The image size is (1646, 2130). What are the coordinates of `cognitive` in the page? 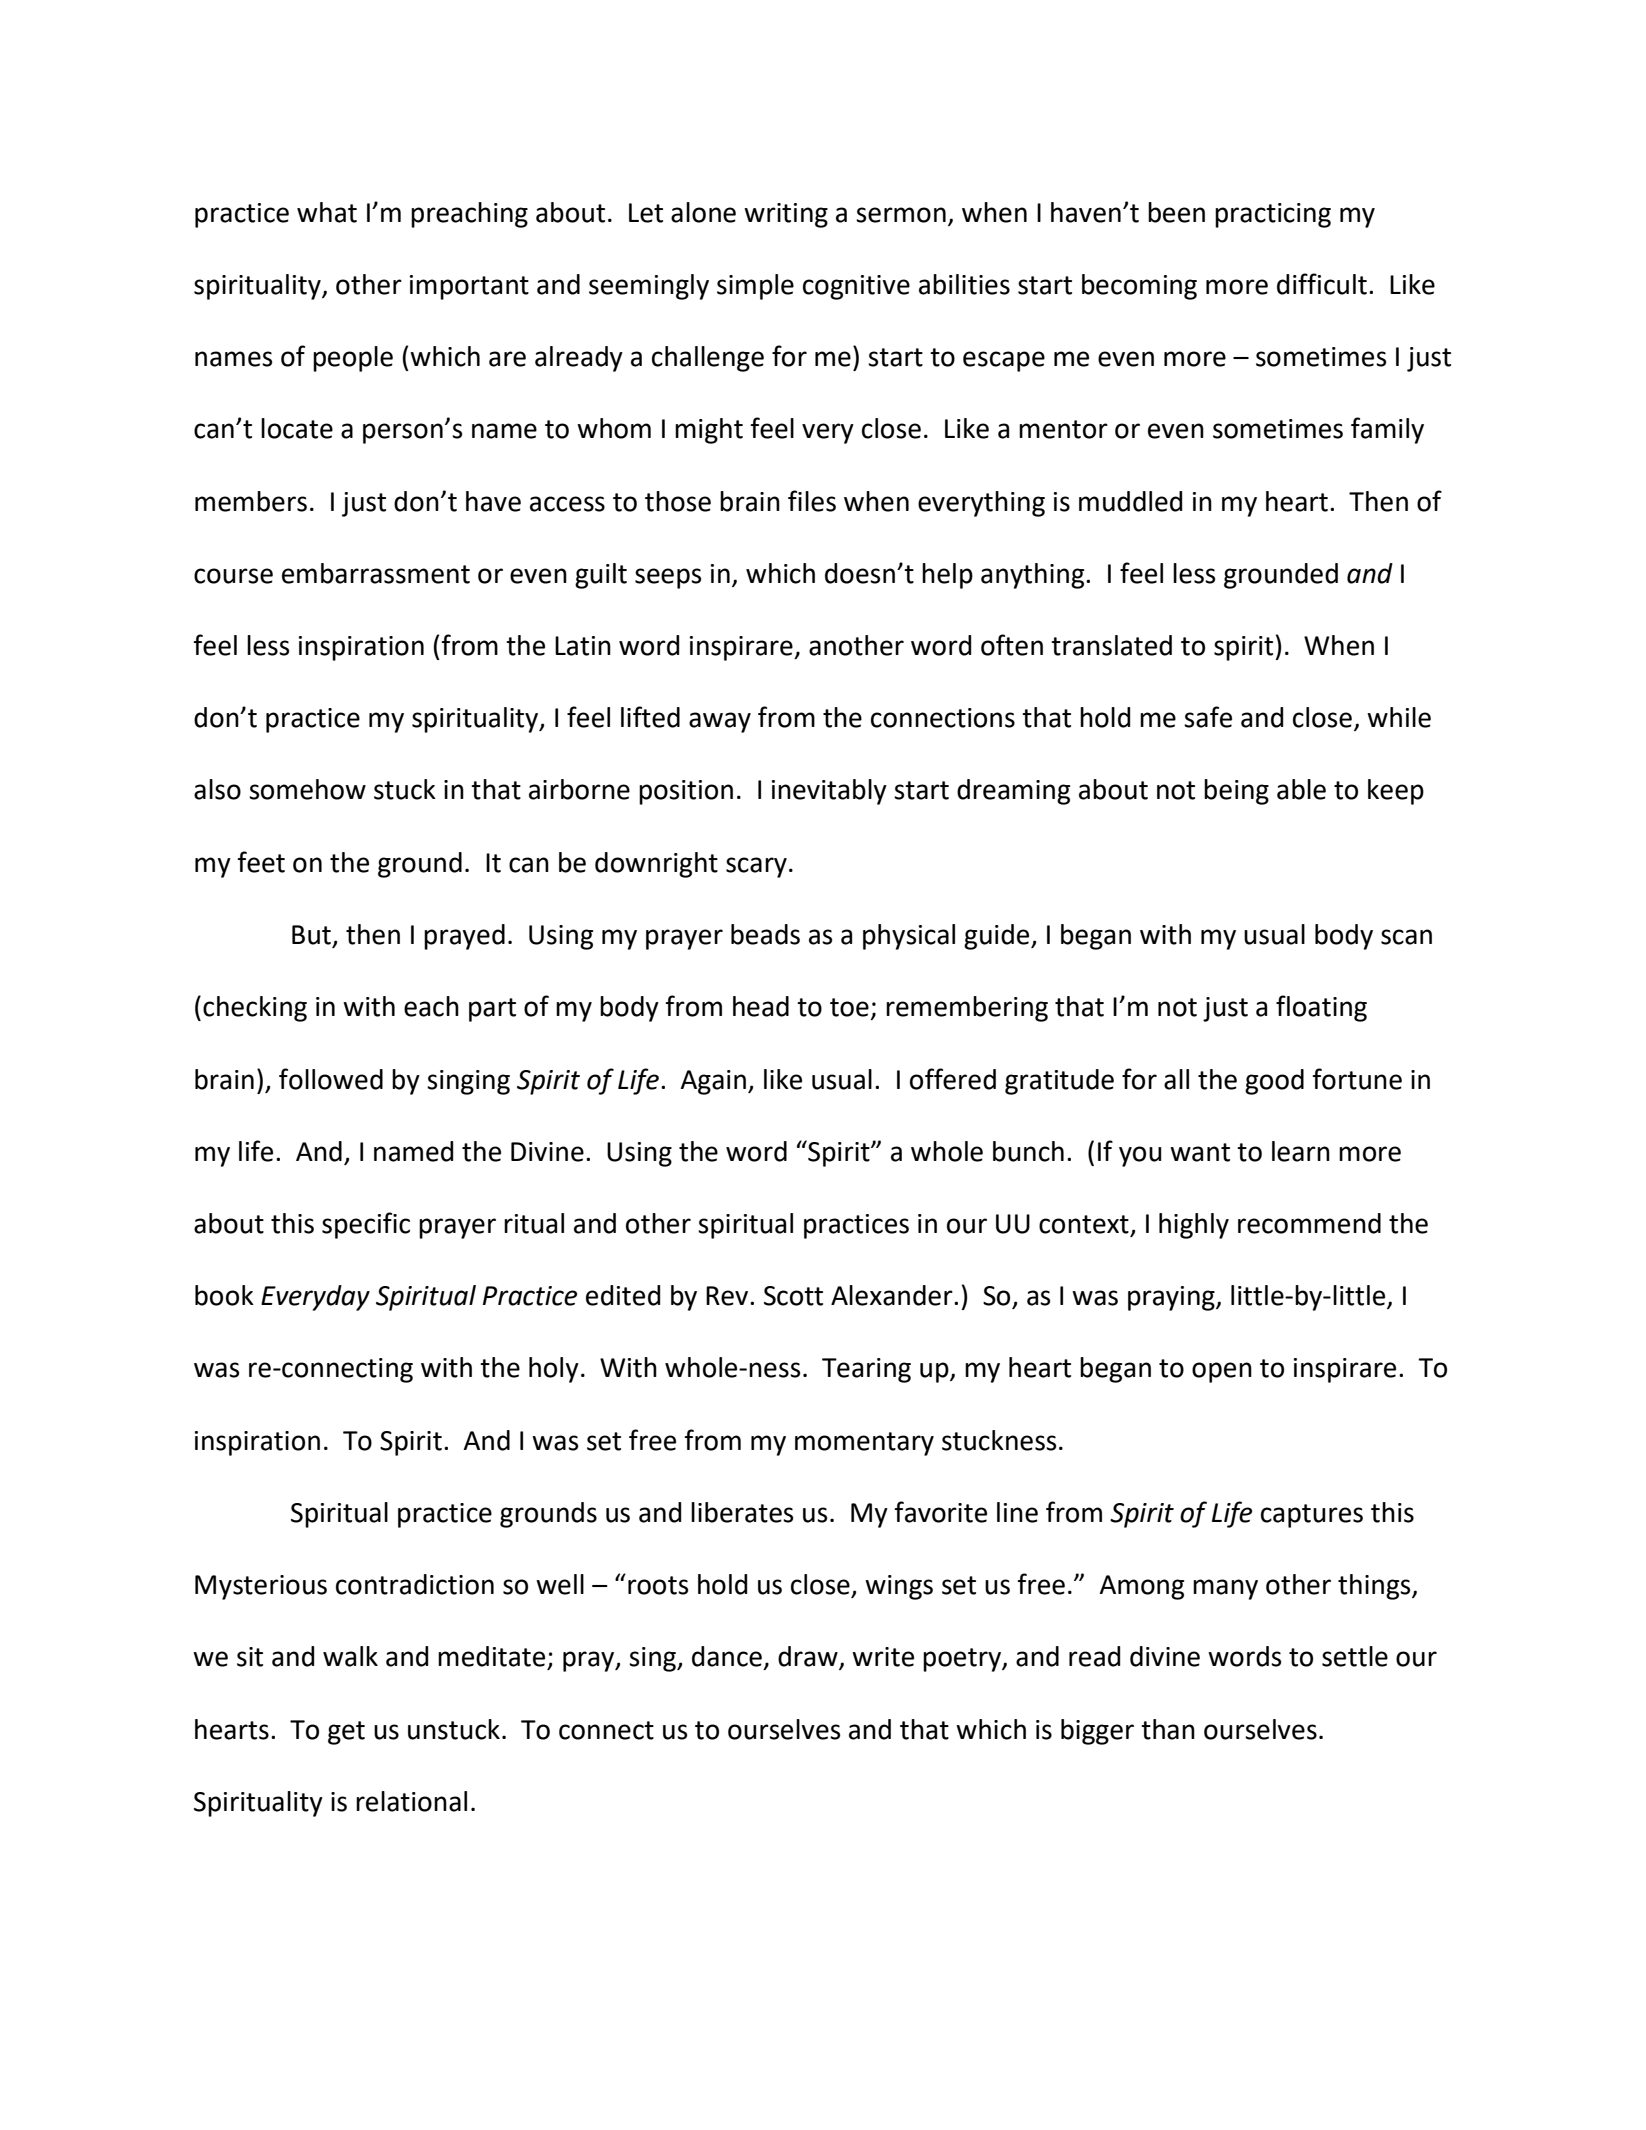 It's located at (856, 287).
